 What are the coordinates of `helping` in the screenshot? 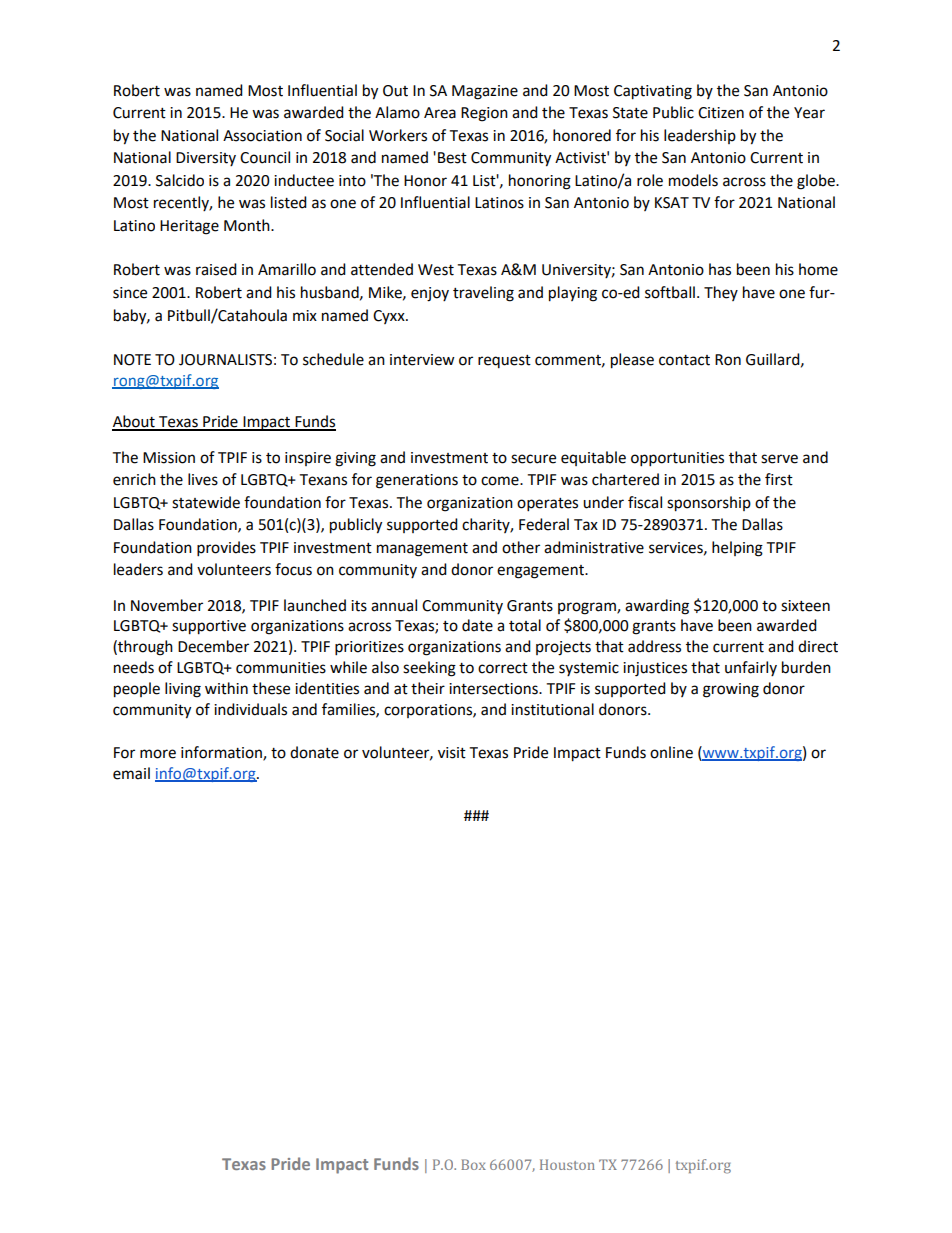 It's located at (737, 549).
